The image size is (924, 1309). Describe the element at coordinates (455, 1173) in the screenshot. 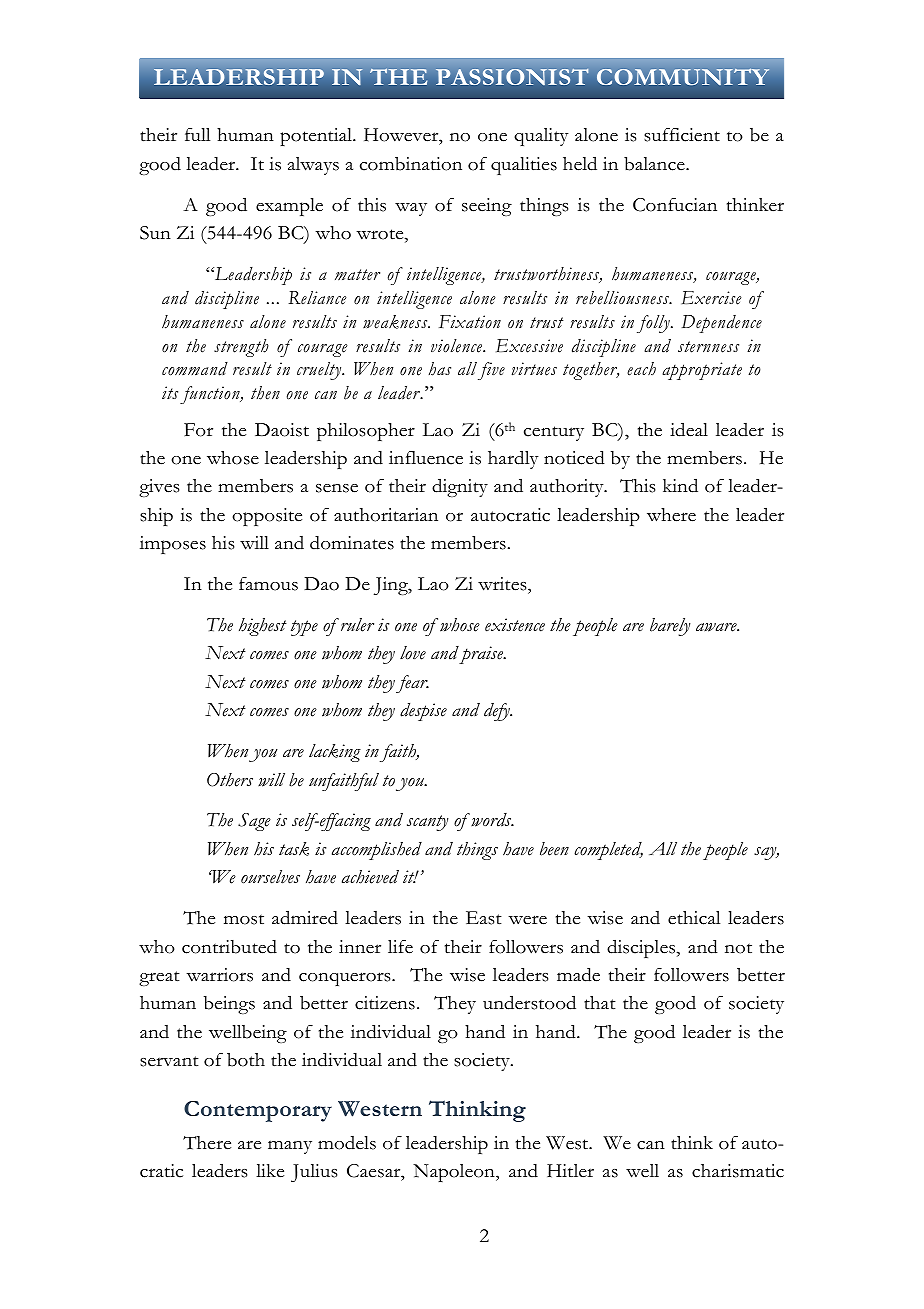

I see `Napoleon` at that location.
